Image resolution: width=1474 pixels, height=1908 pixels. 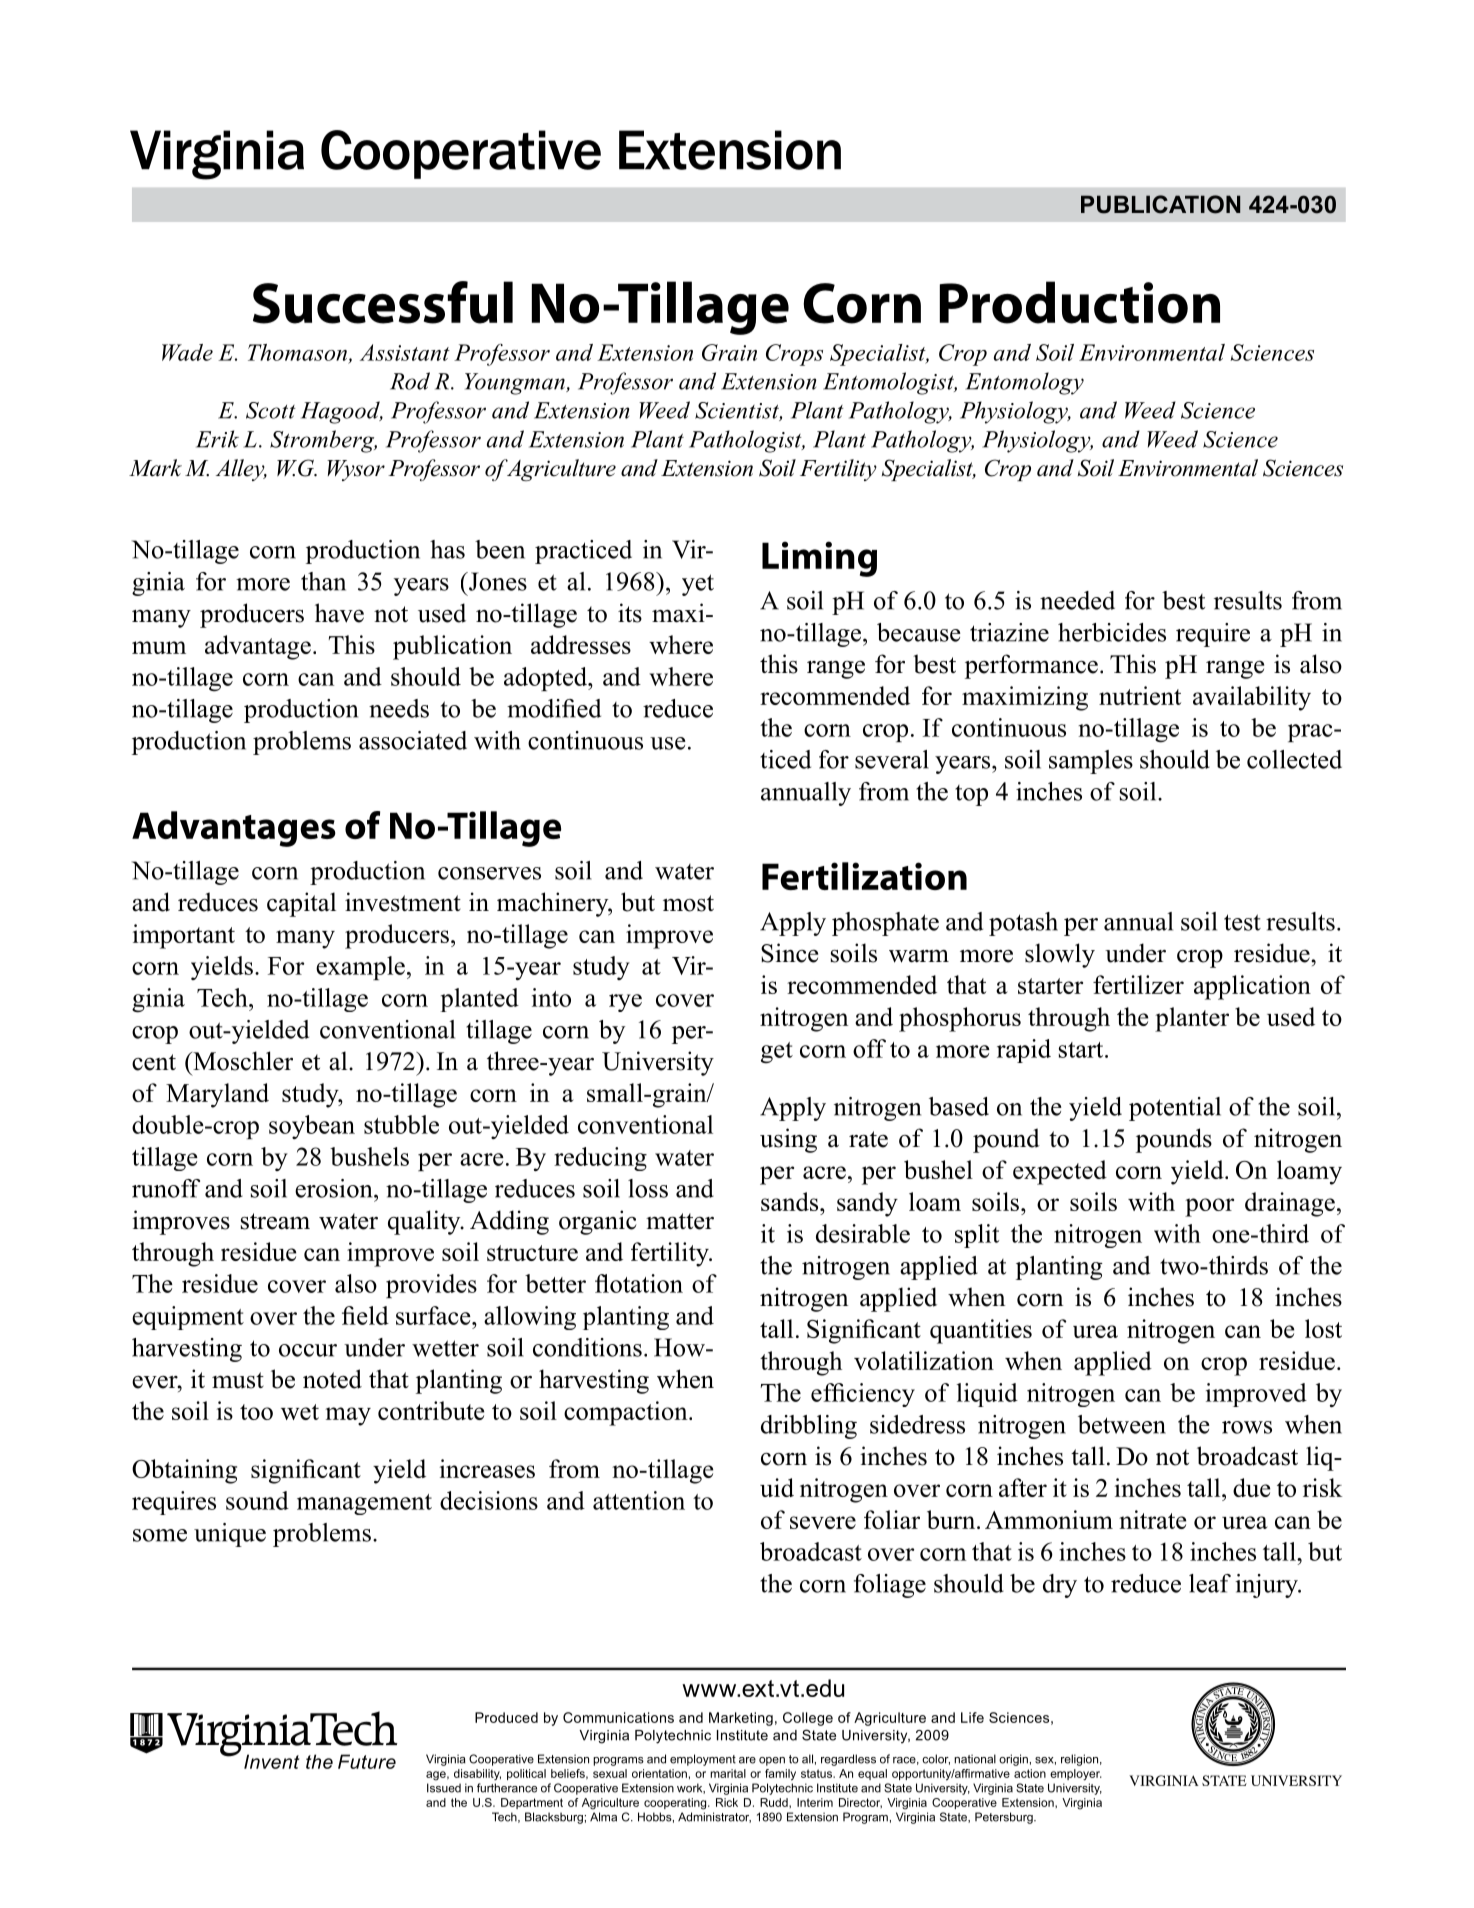 What do you see at coordinates (301, 904) in the page?
I see `capital` at bounding box center [301, 904].
